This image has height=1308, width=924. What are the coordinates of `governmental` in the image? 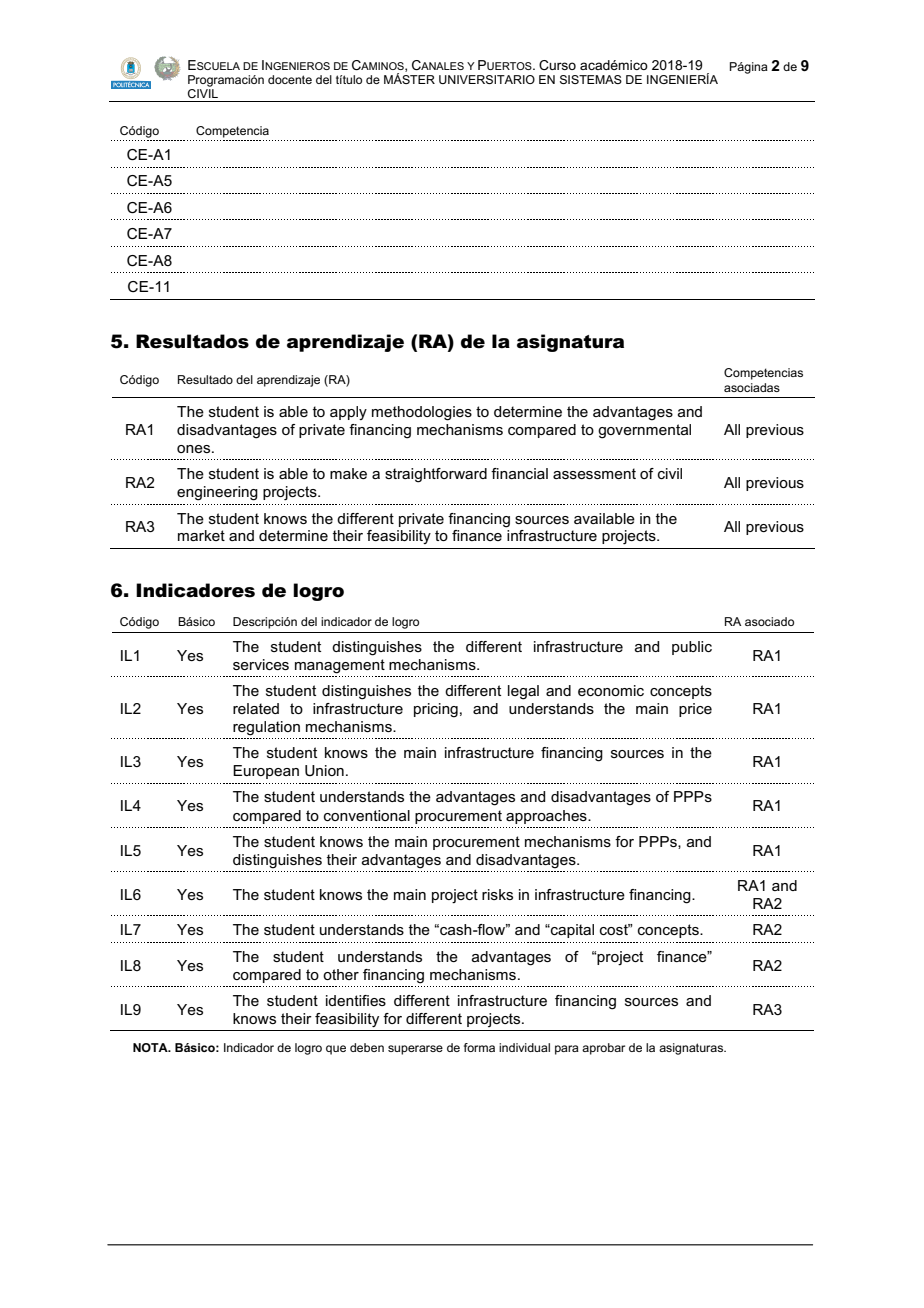 It's located at (644, 431).
